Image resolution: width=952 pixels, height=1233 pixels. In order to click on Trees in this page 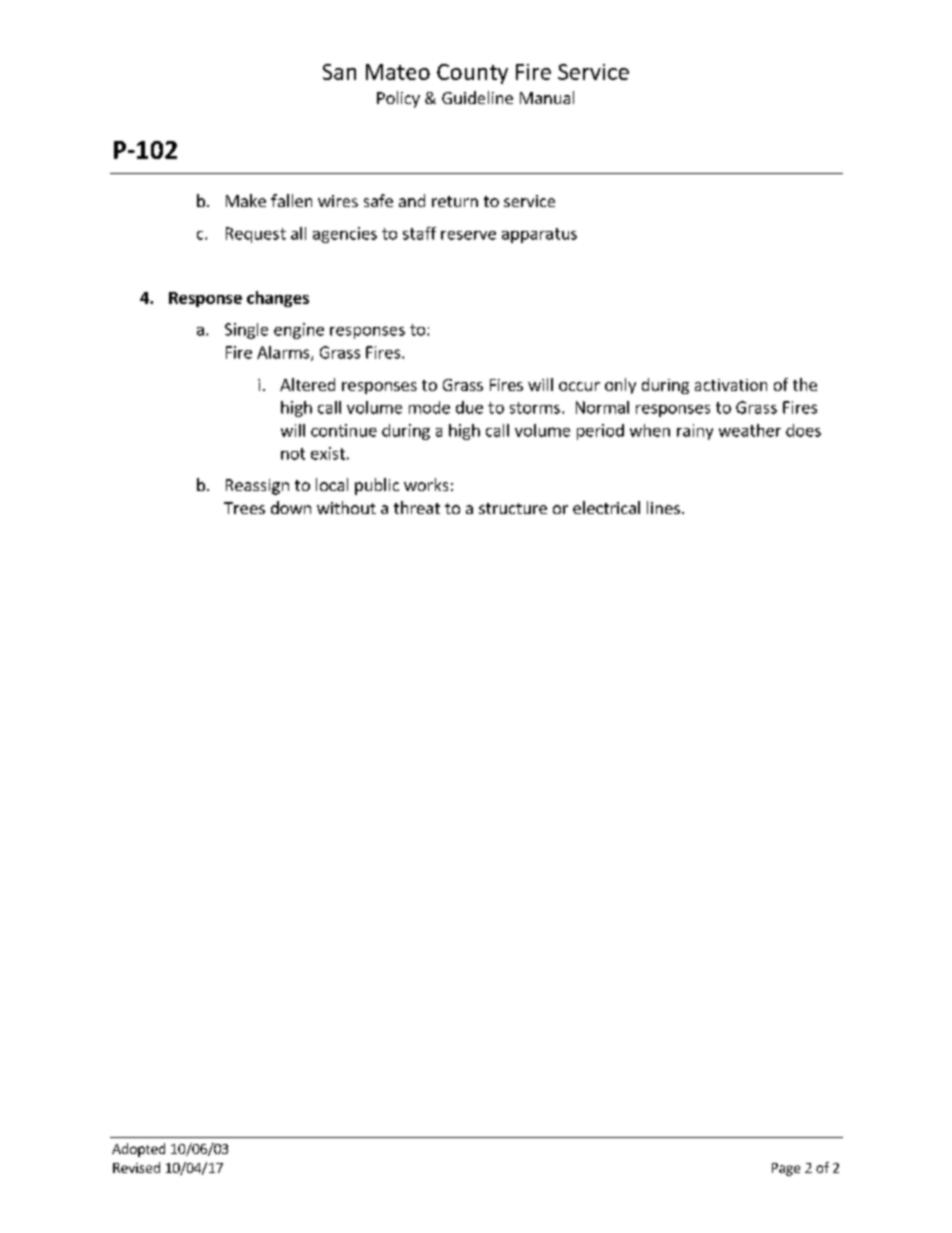, I will do `click(244, 508)`.
